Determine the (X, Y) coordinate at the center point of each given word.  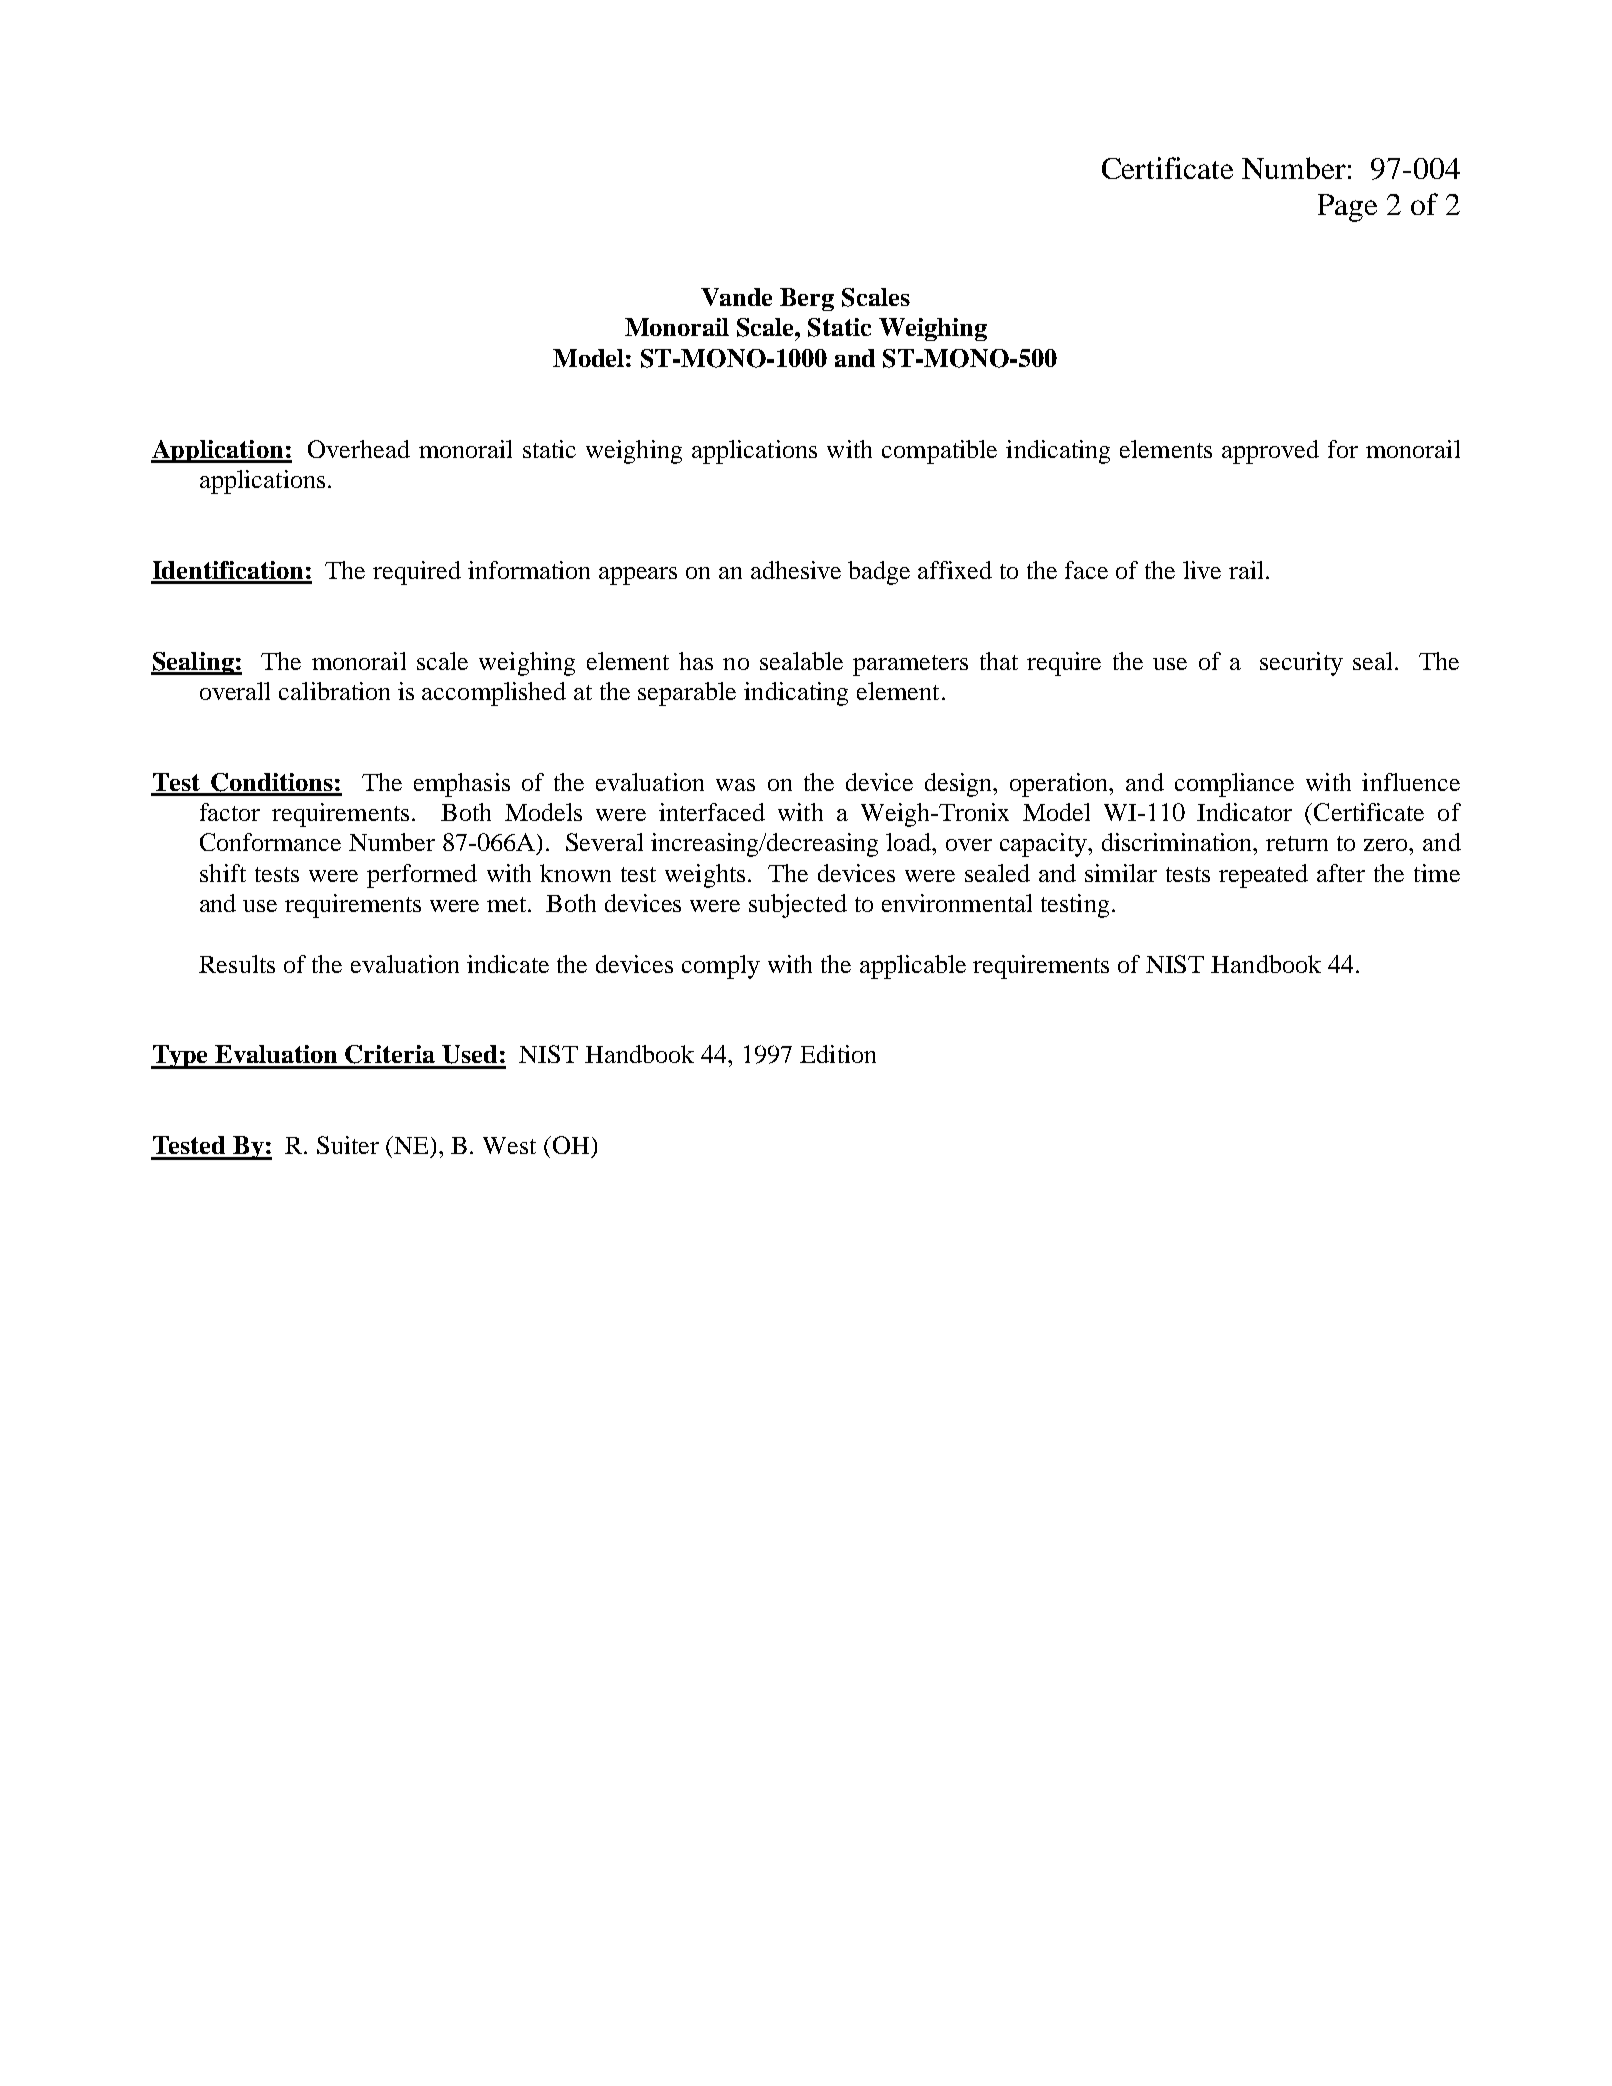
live (1202, 570)
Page (1347, 208)
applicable (913, 967)
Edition (838, 1054)
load (910, 842)
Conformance (270, 842)
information (529, 570)
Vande (736, 297)
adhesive (796, 570)
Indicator (1244, 812)
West (509, 1145)
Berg (807, 299)
